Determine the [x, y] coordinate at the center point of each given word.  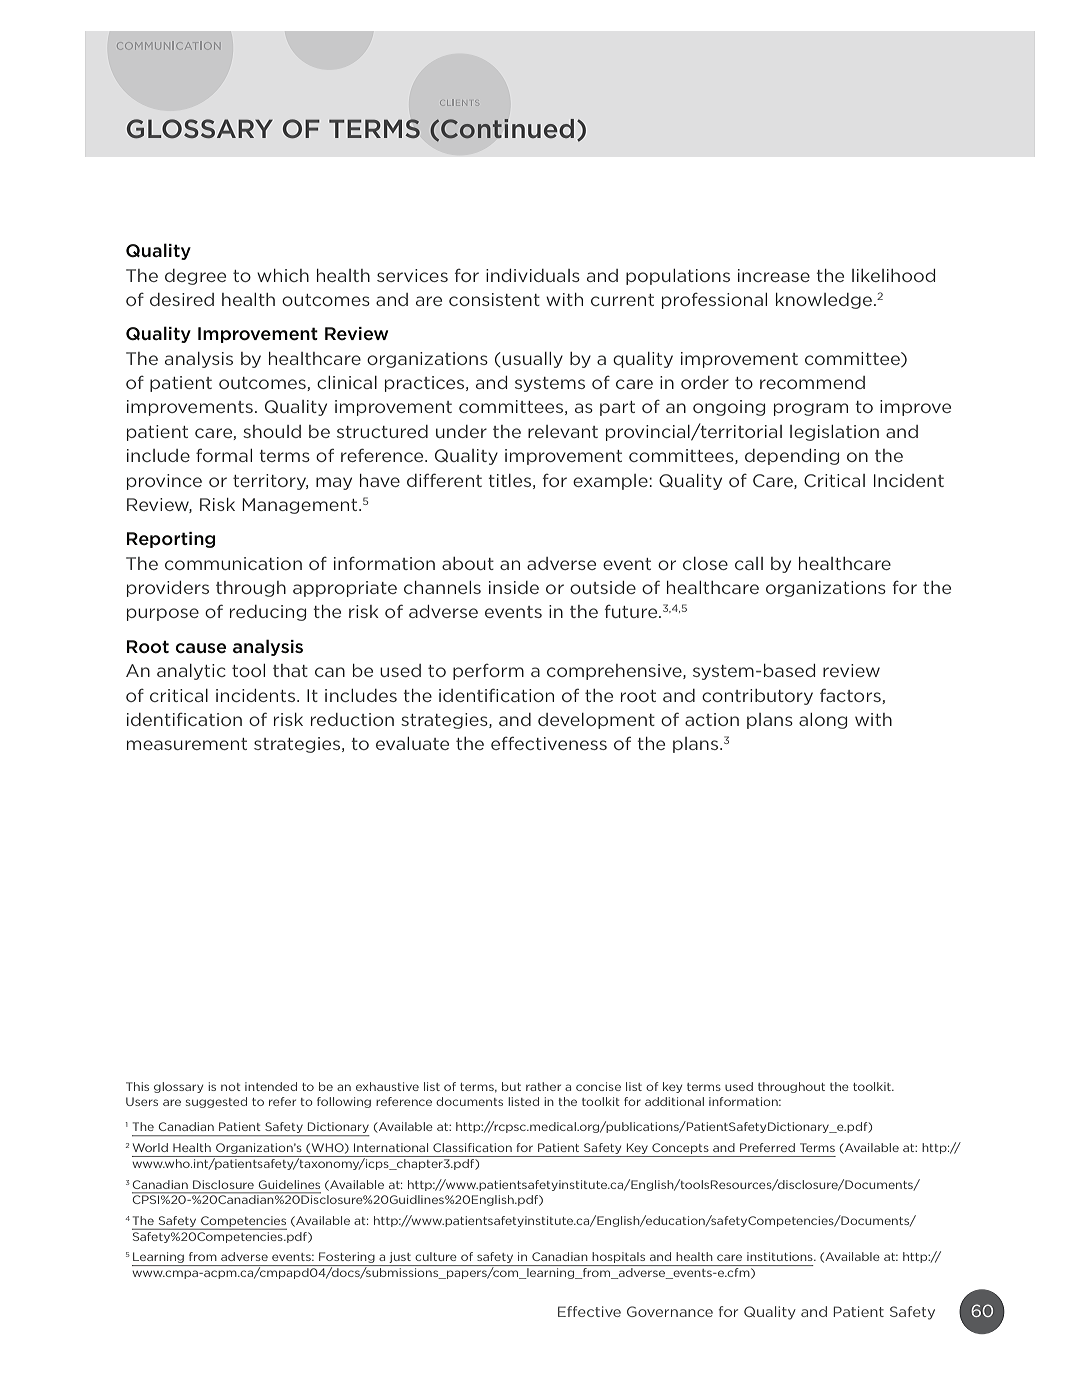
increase [774, 275]
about [468, 563]
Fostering [347, 1259]
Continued [507, 129]
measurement [187, 744]
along [823, 721]
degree [195, 277]
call [749, 563]
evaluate [412, 743]
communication [233, 563]
